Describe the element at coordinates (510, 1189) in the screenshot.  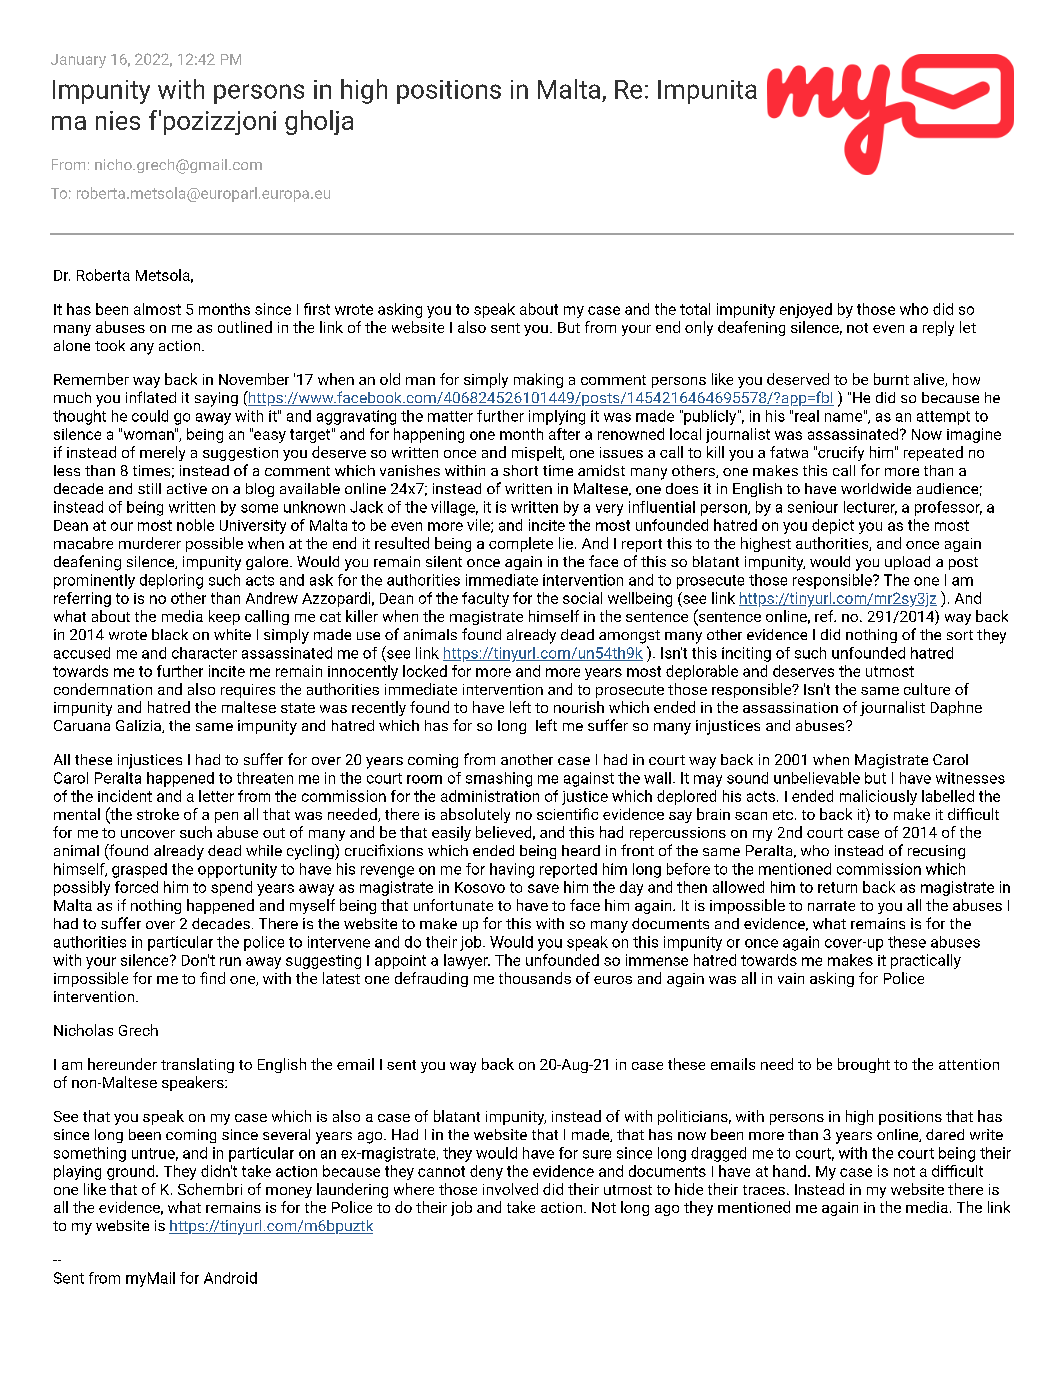
I see `involved` at that location.
